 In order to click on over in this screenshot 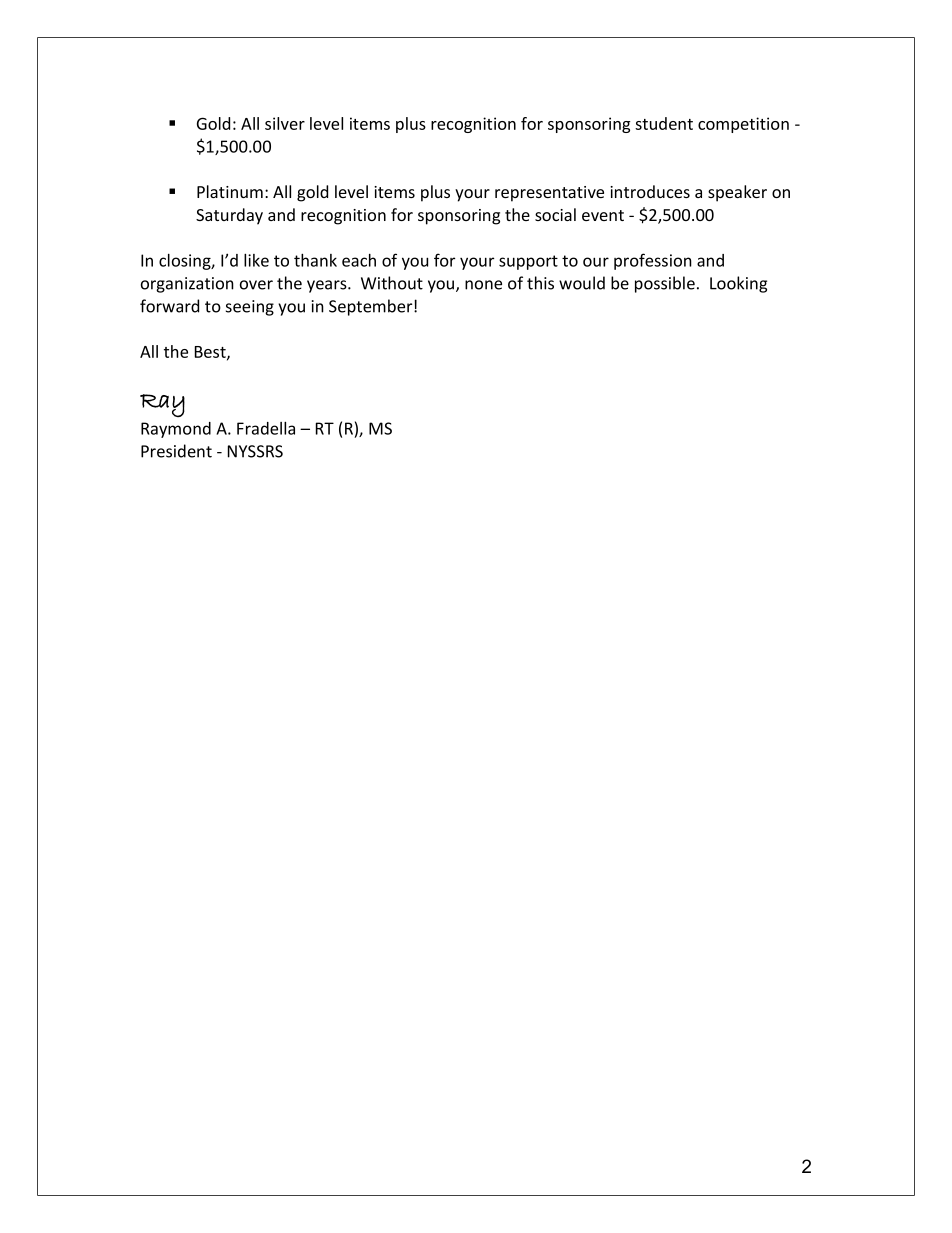, I will do `click(256, 285)`.
